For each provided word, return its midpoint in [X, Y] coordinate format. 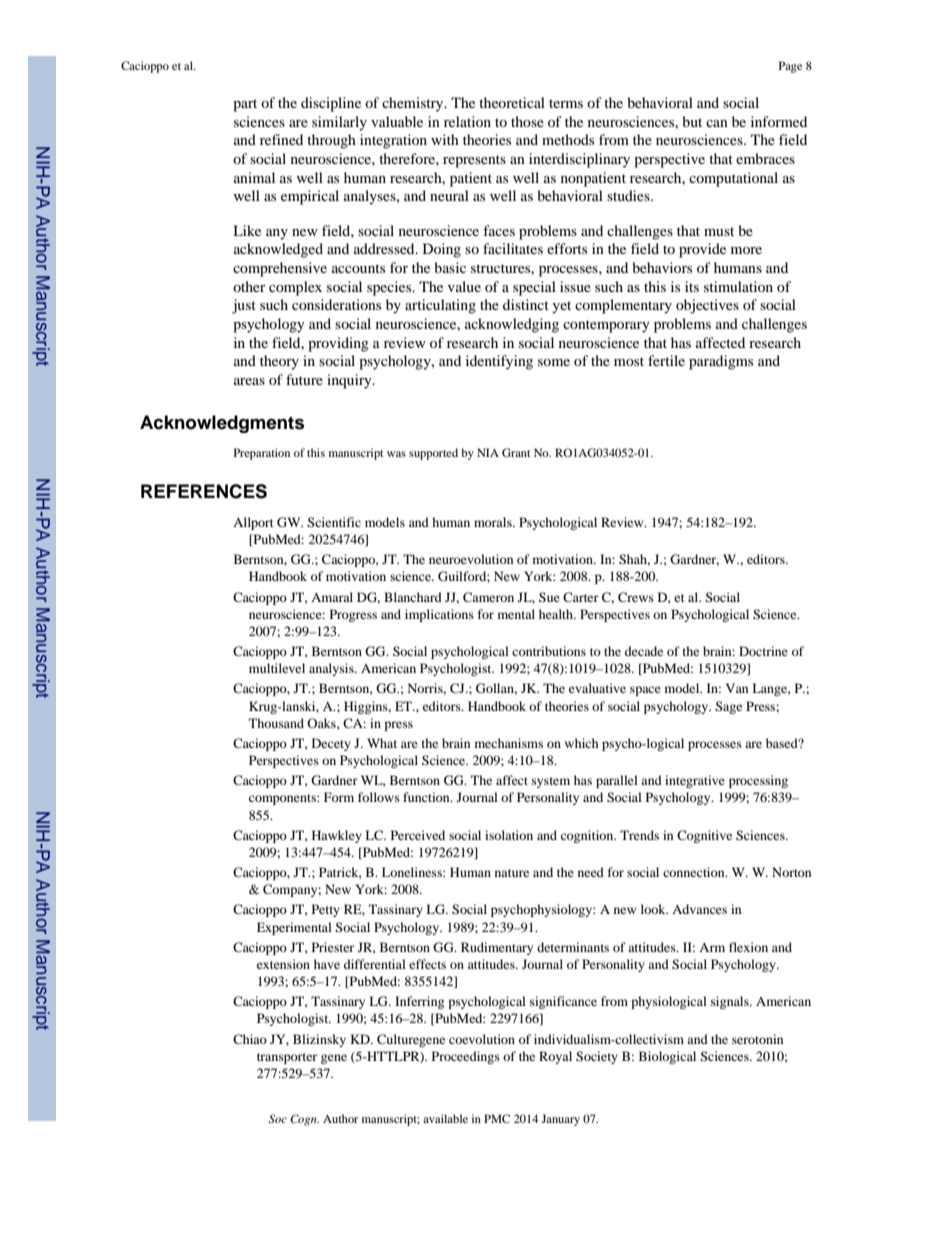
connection [695, 872]
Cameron [488, 597]
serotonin [757, 1039]
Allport [253, 523]
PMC [497, 1118]
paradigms [721, 362]
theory [279, 362]
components [283, 799]
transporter [287, 1058]
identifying [499, 362]
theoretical [512, 102]
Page [790, 67]
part [245, 105]
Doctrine [763, 651]
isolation [509, 835]
